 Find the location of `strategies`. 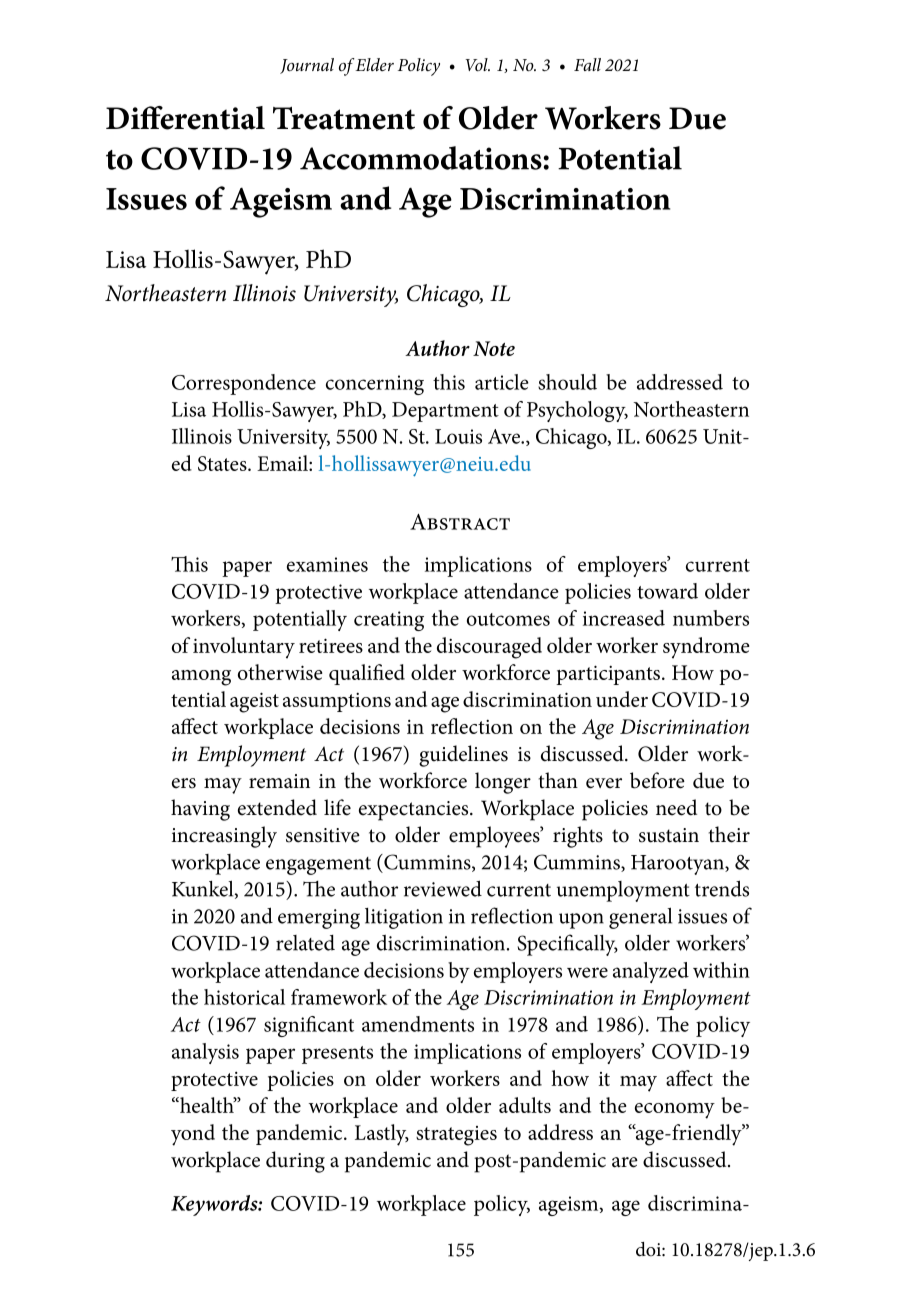

strategies is located at coordinates (456, 1136).
